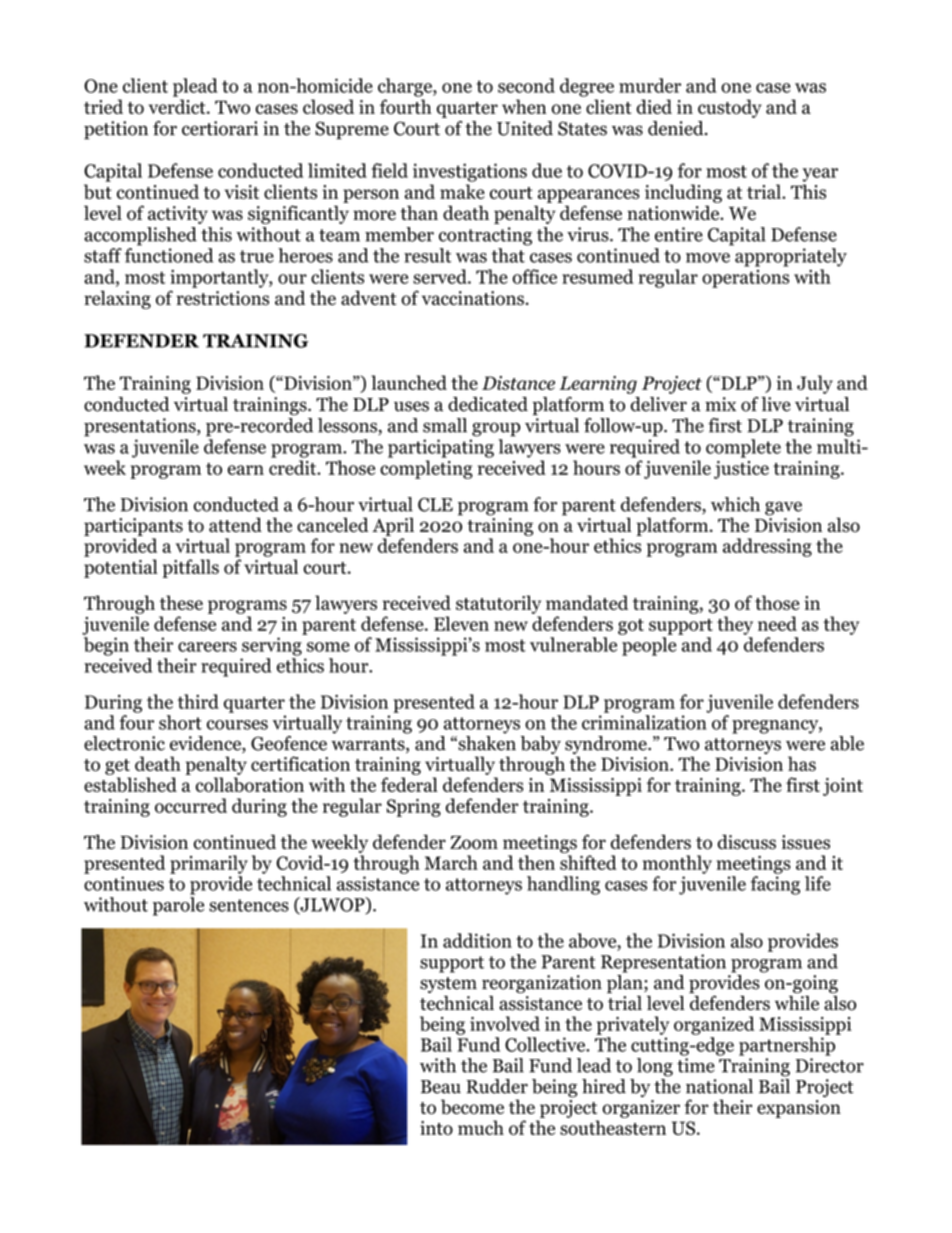 The height and width of the page is (1233, 952). I want to click on need, so click(777, 623).
